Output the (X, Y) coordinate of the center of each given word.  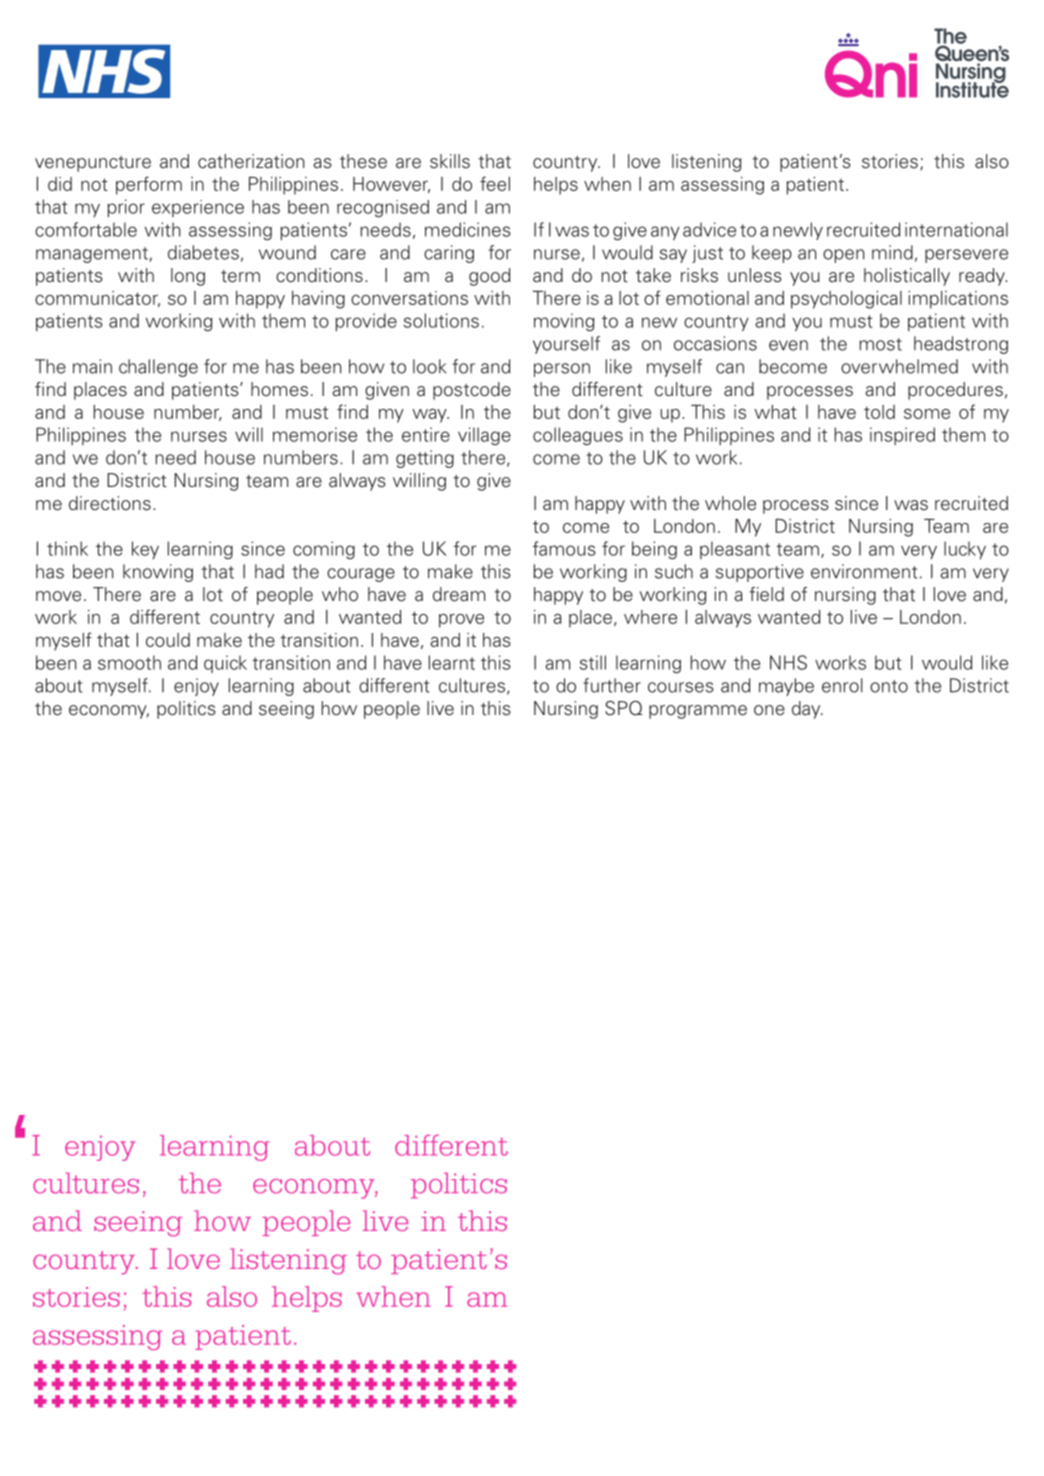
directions (110, 503)
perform (149, 185)
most (880, 344)
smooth (129, 662)
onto (889, 686)
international (956, 229)
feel (495, 183)
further (612, 685)
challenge (158, 368)
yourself (566, 345)
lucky (965, 550)
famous (564, 548)
